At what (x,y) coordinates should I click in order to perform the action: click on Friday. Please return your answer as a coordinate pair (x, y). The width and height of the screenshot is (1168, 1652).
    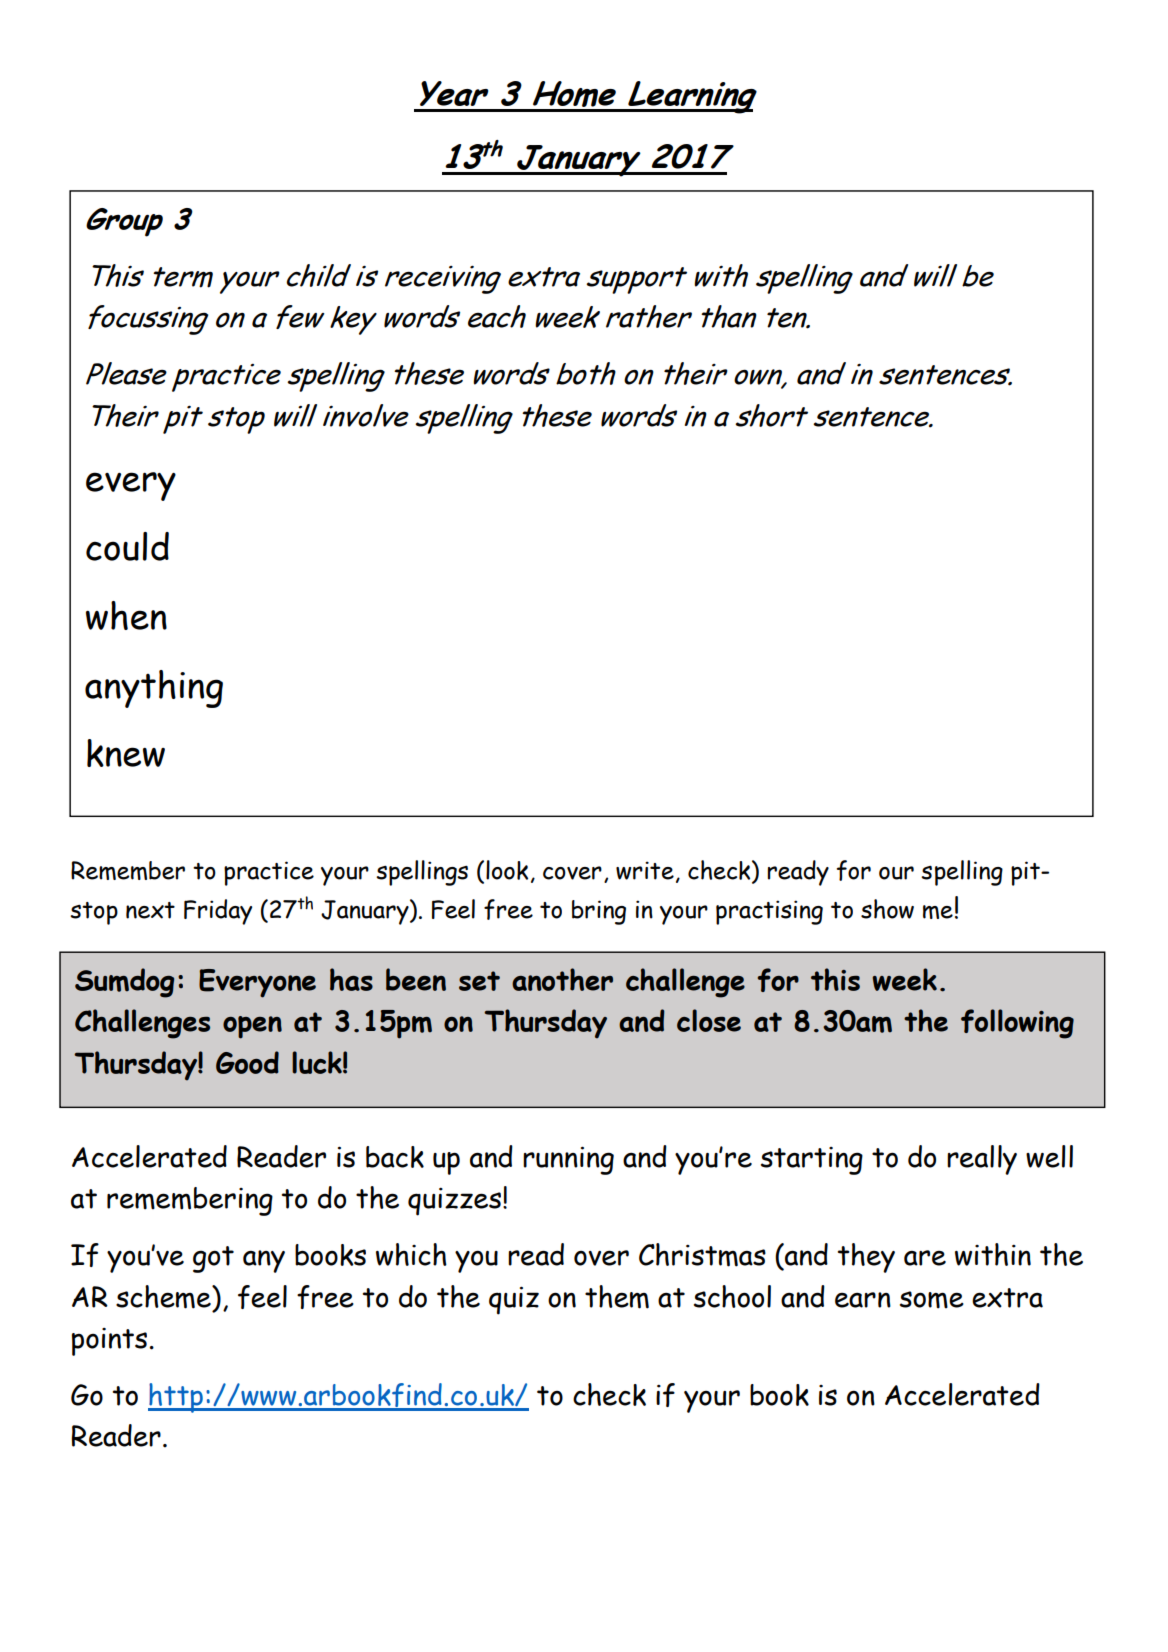
    Looking at the image, I should click on (218, 912).
